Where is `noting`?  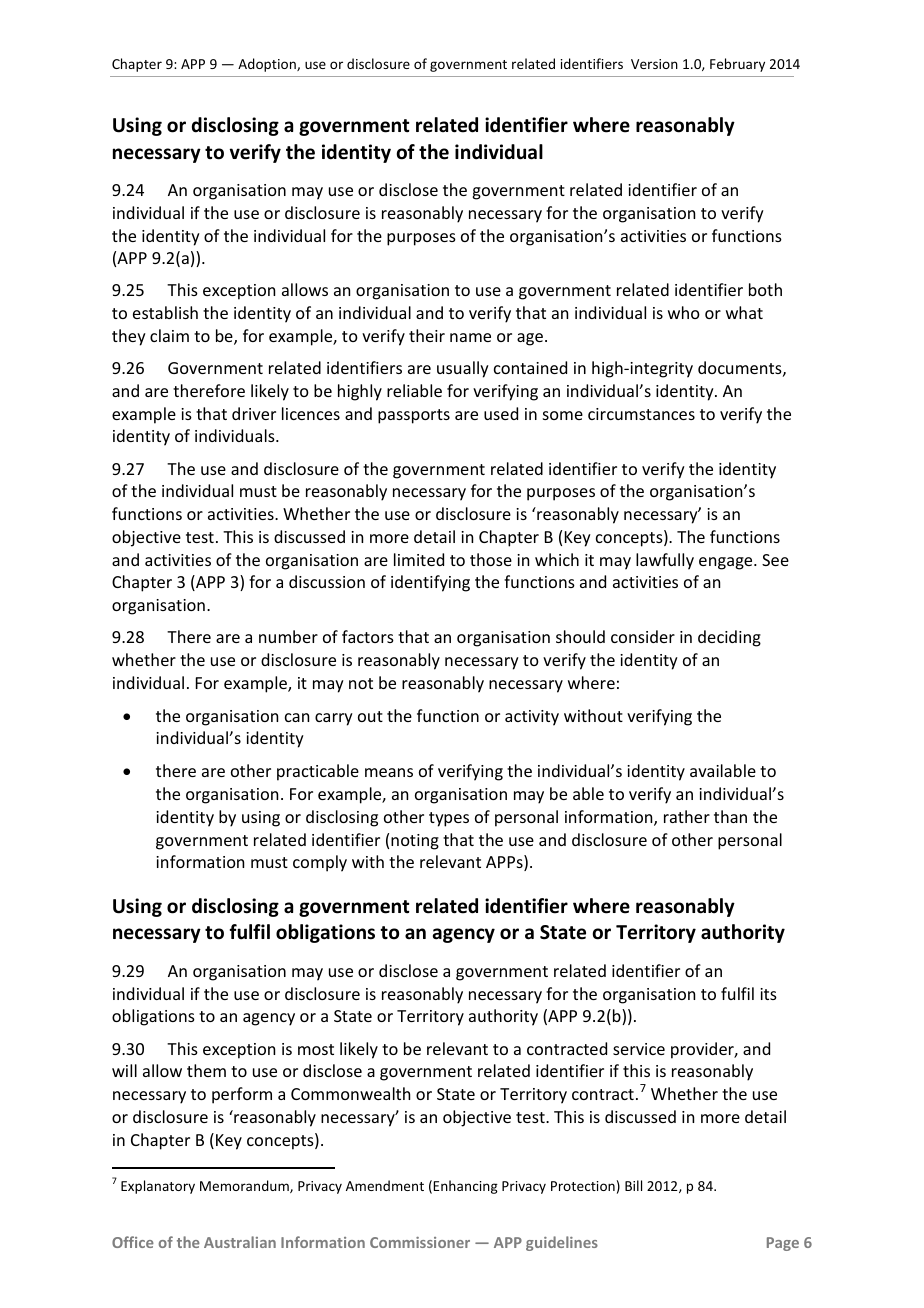 noting is located at coordinates (415, 842).
